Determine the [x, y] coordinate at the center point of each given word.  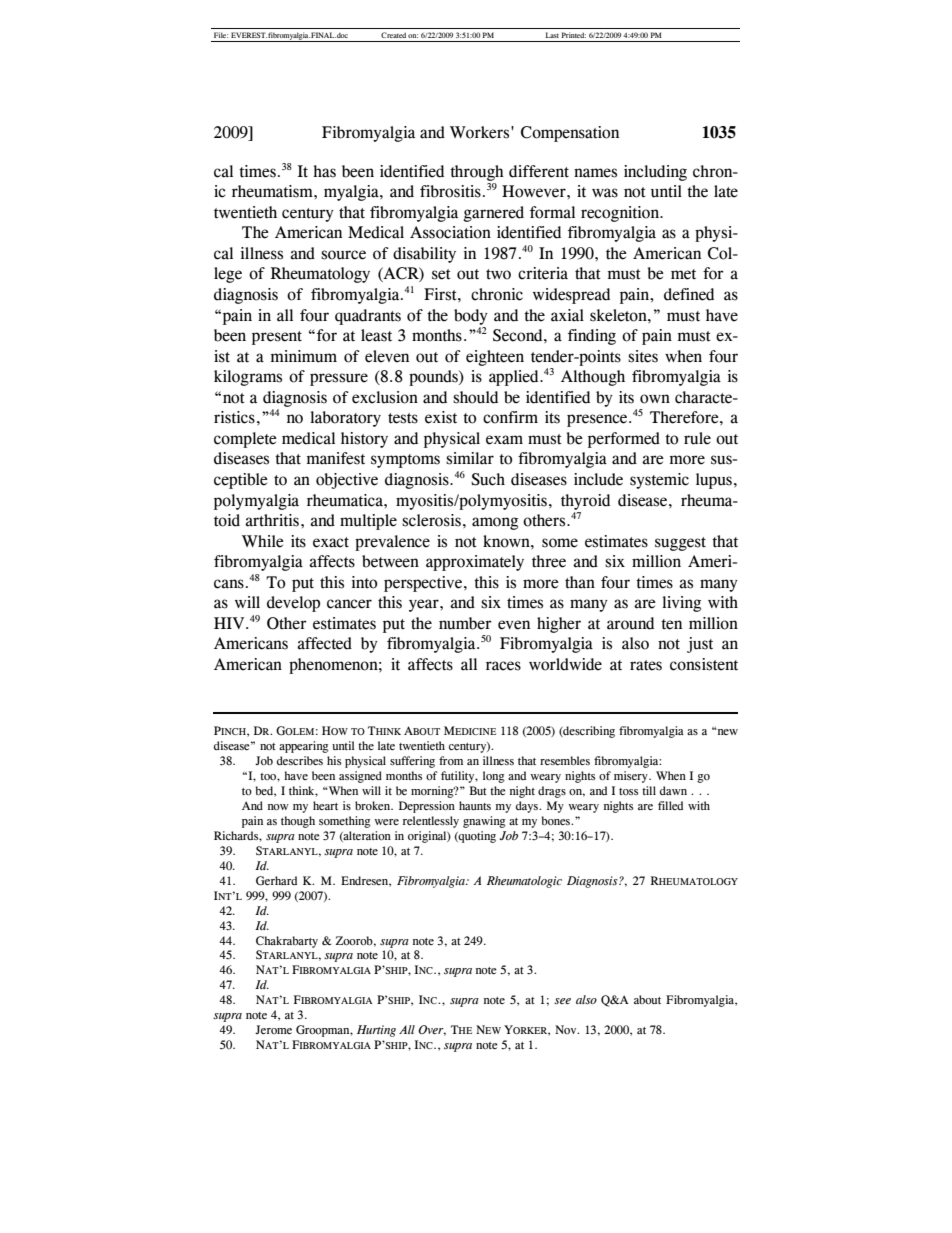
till [649, 790]
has [324, 171]
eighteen [495, 358]
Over [432, 1030]
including [655, 173]
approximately [475, 563]
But [478, 790]
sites [643, 356]
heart [325, 805]
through [477, 173]
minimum [304, 356]
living [681, 604]
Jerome [273, 1029]
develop [293, 604]
